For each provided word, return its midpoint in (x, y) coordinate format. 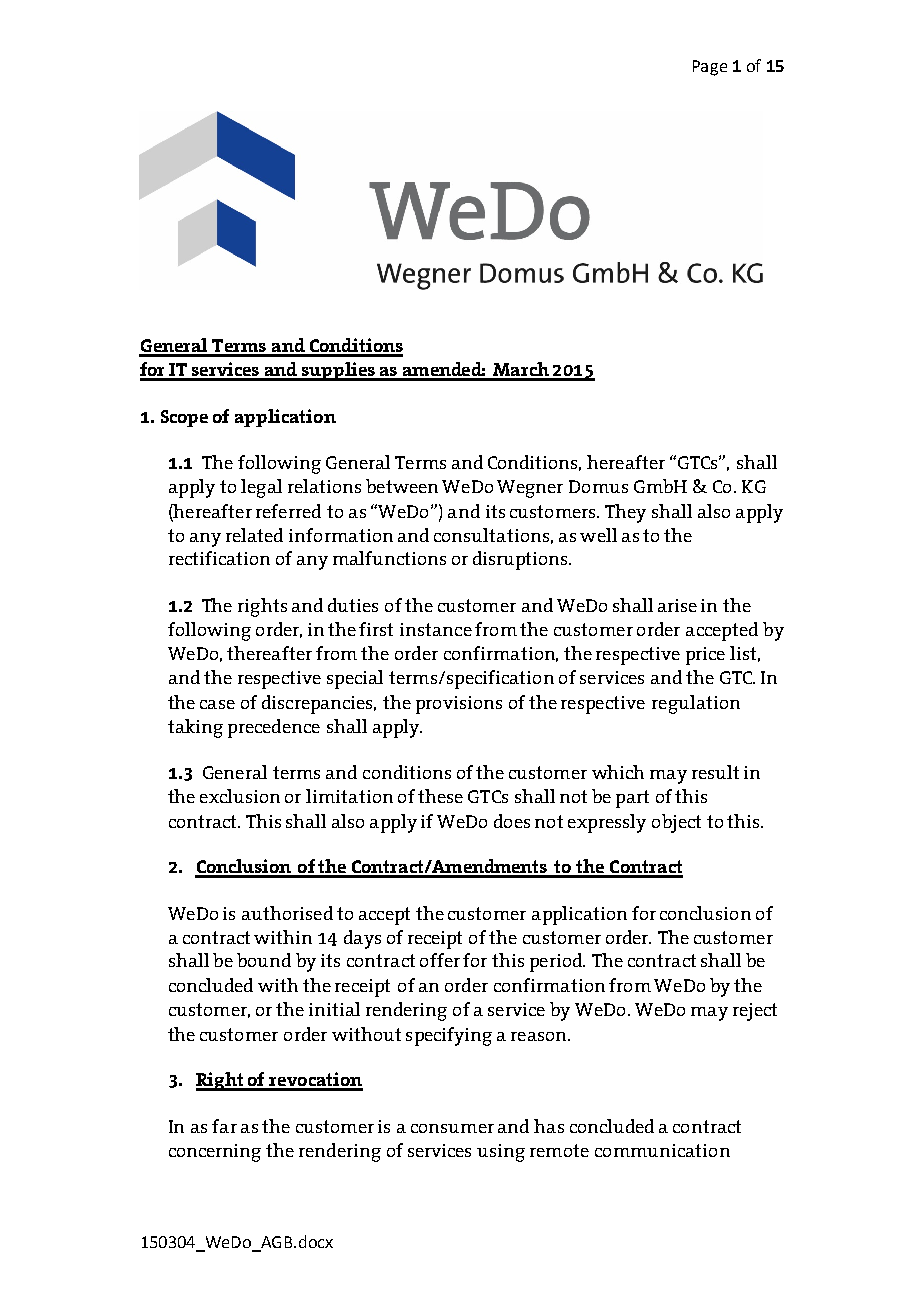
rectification (219, 558)
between (402, 486)
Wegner (530, 489)
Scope (184, 418)
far (224, 1126)
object (676, 823)
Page (710, 68)
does (512, 821)
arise (677, 605)
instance (436, 629)
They (625, 513)
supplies (338, 371)
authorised (287, 913)
